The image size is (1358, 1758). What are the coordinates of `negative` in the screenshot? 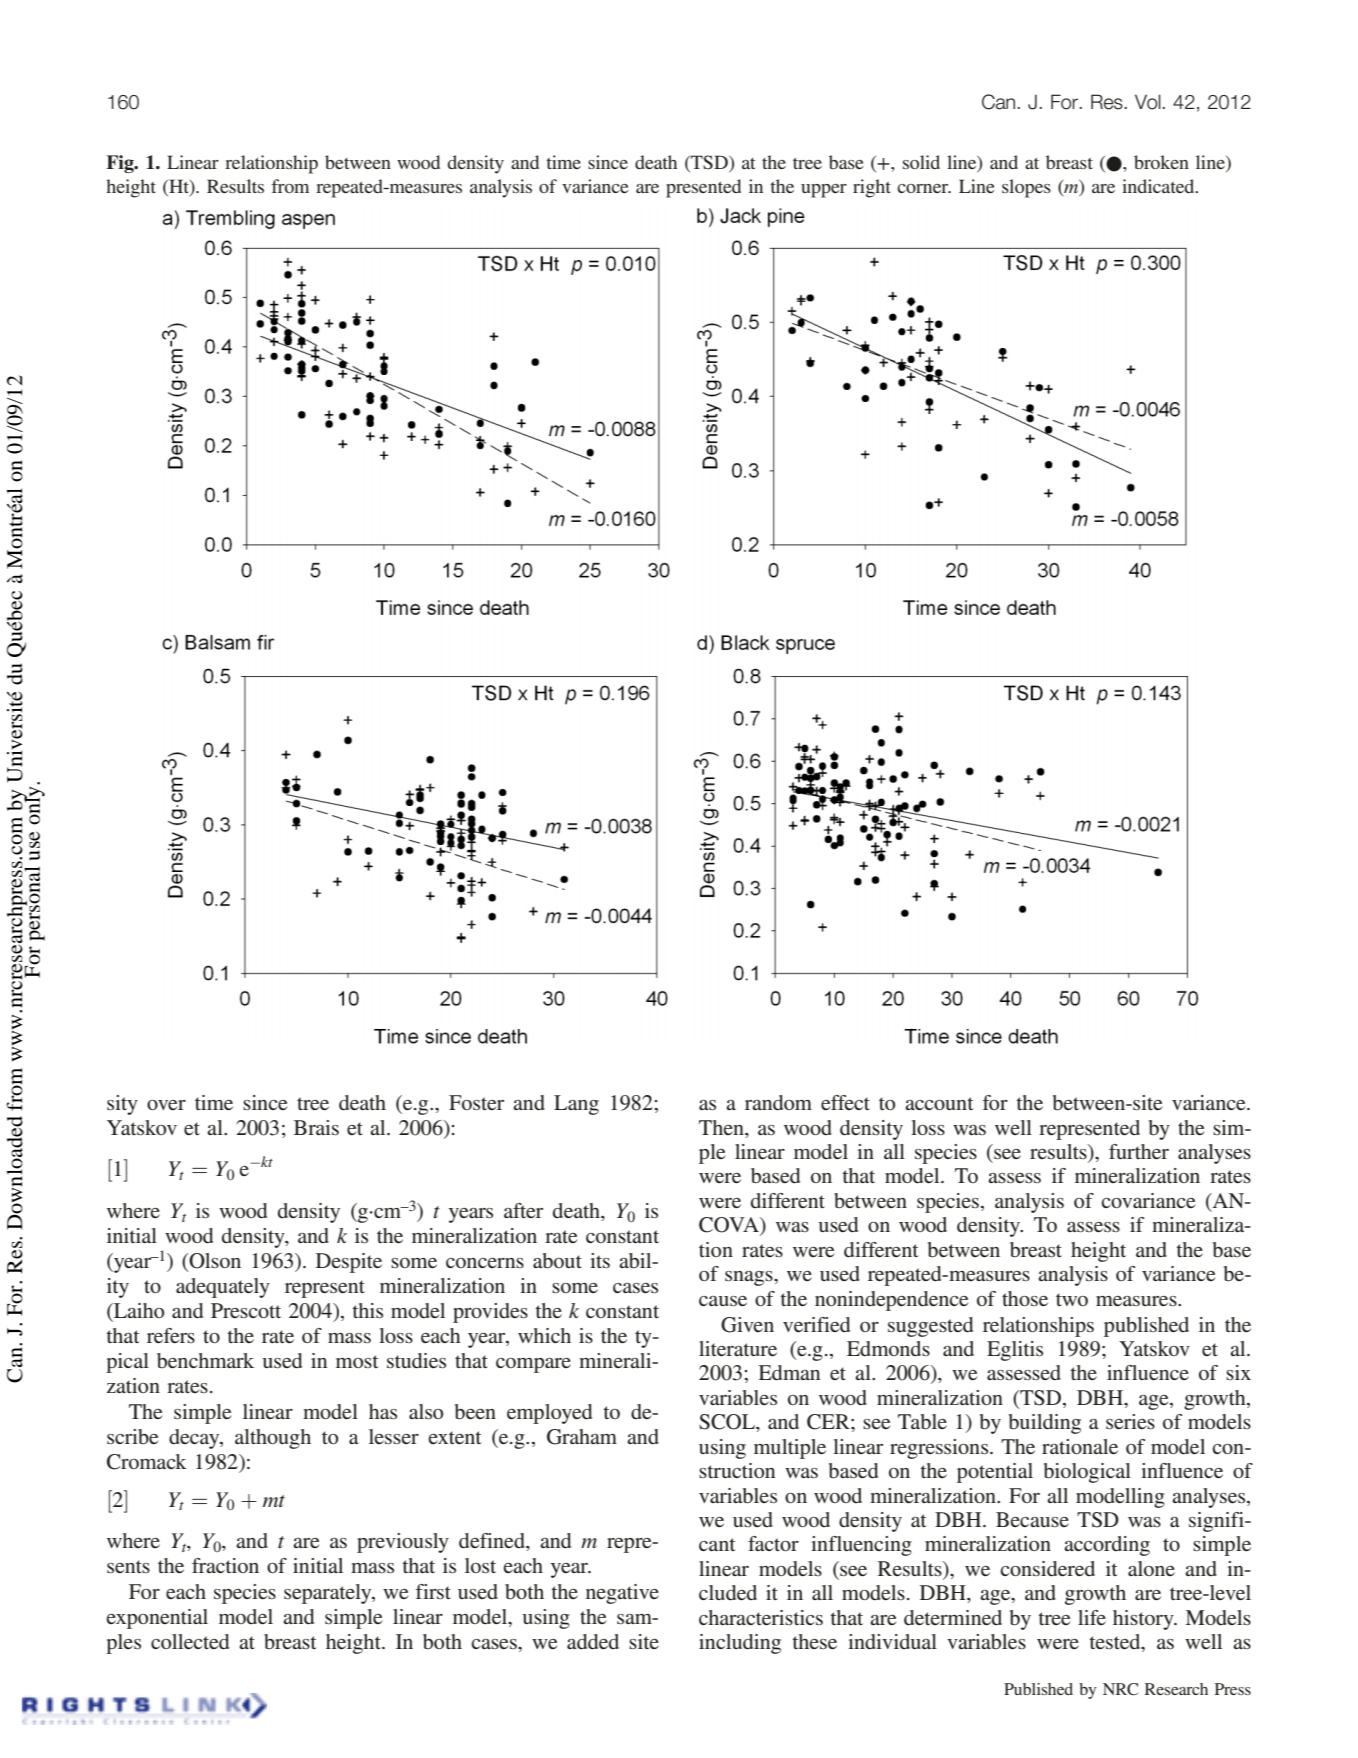 It's located at (622, 1594).
